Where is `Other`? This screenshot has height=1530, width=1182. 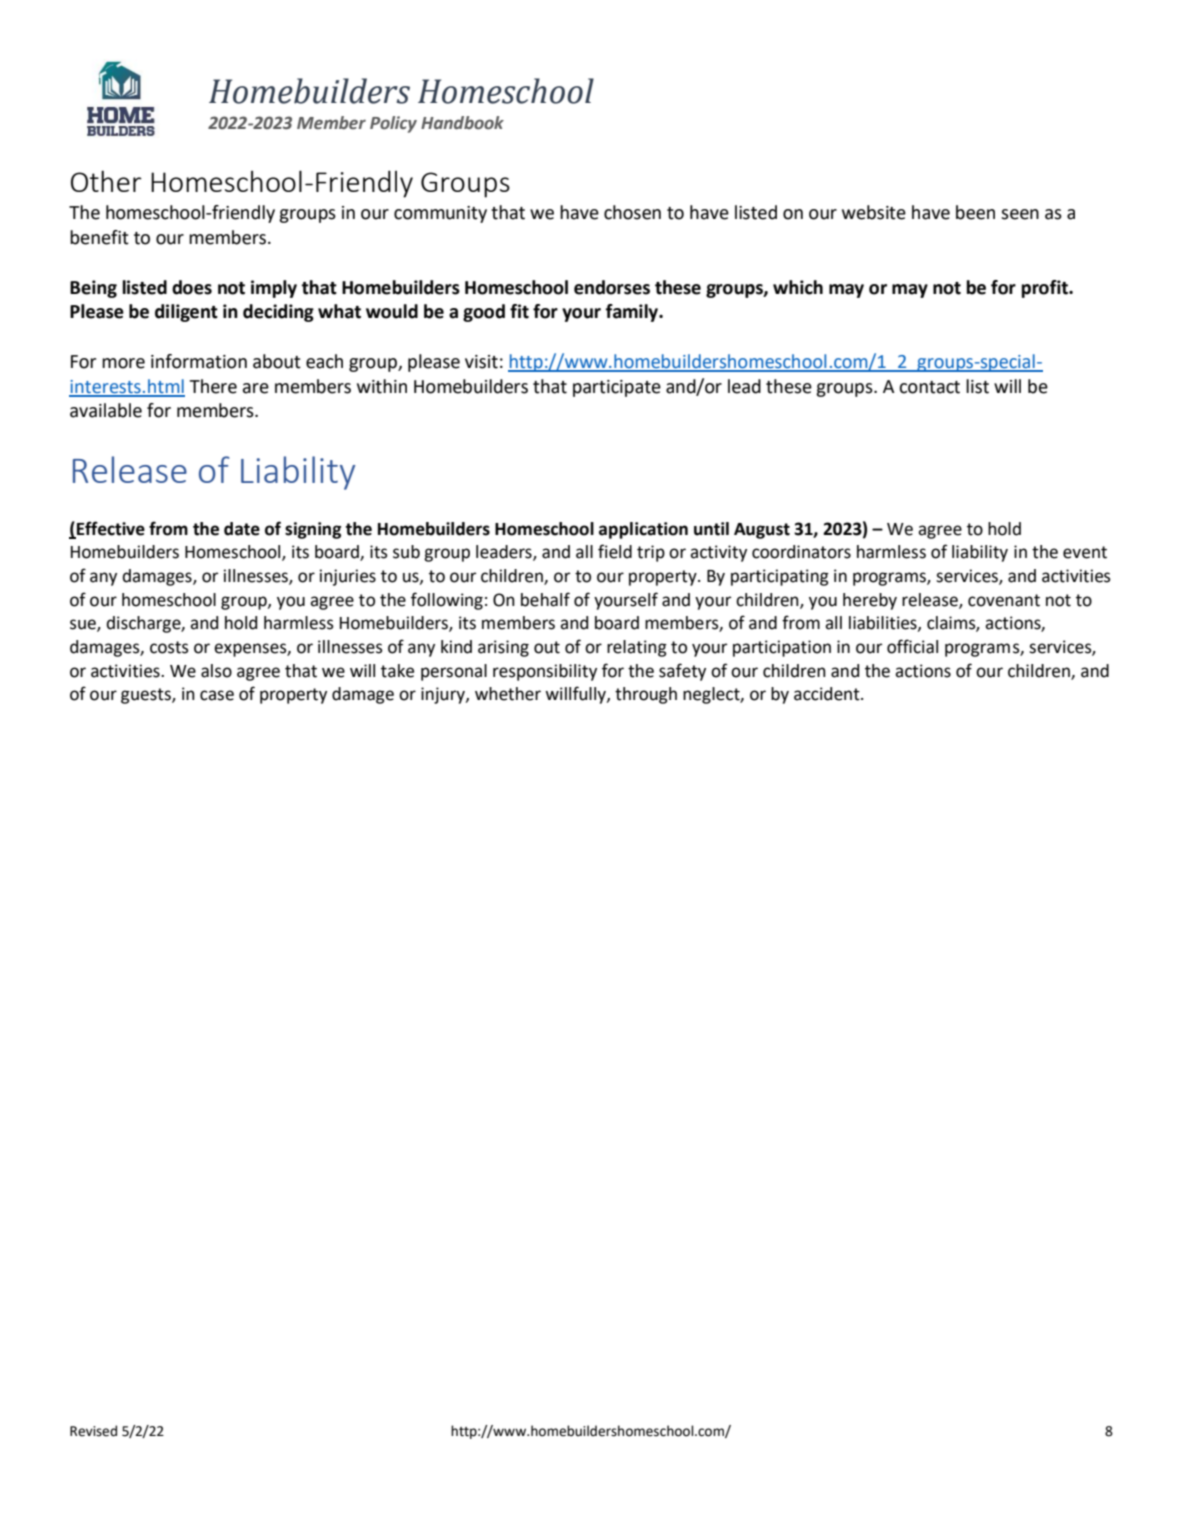
Other is located at coordinates (106, 181).
